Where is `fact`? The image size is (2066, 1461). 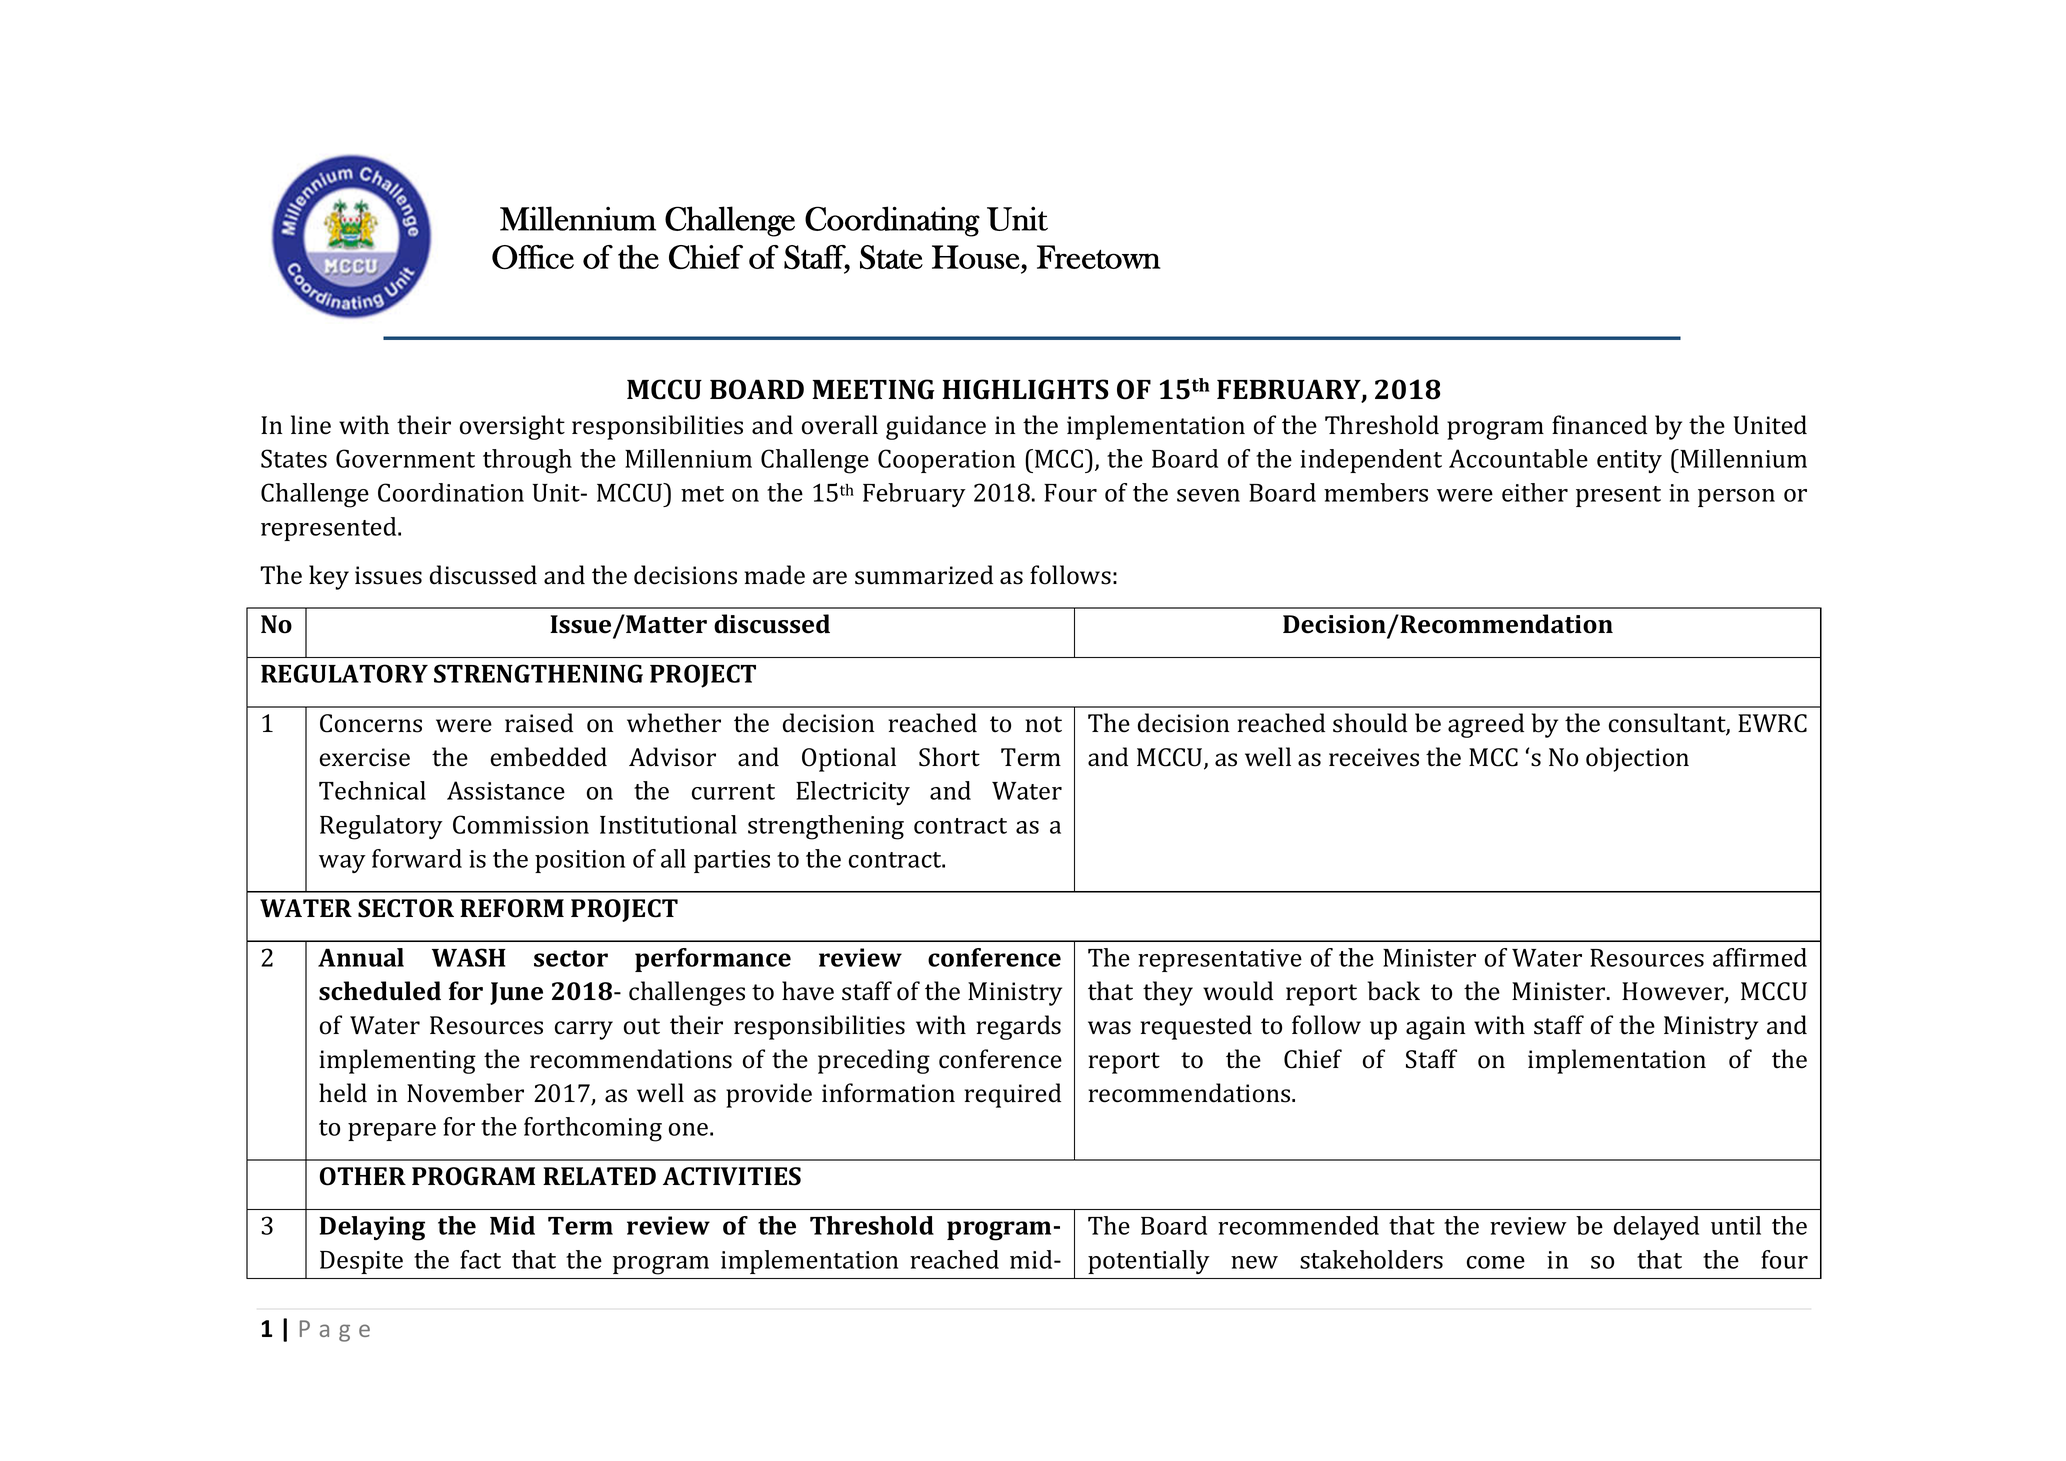
fact is located at coordinates (480, 1259).
